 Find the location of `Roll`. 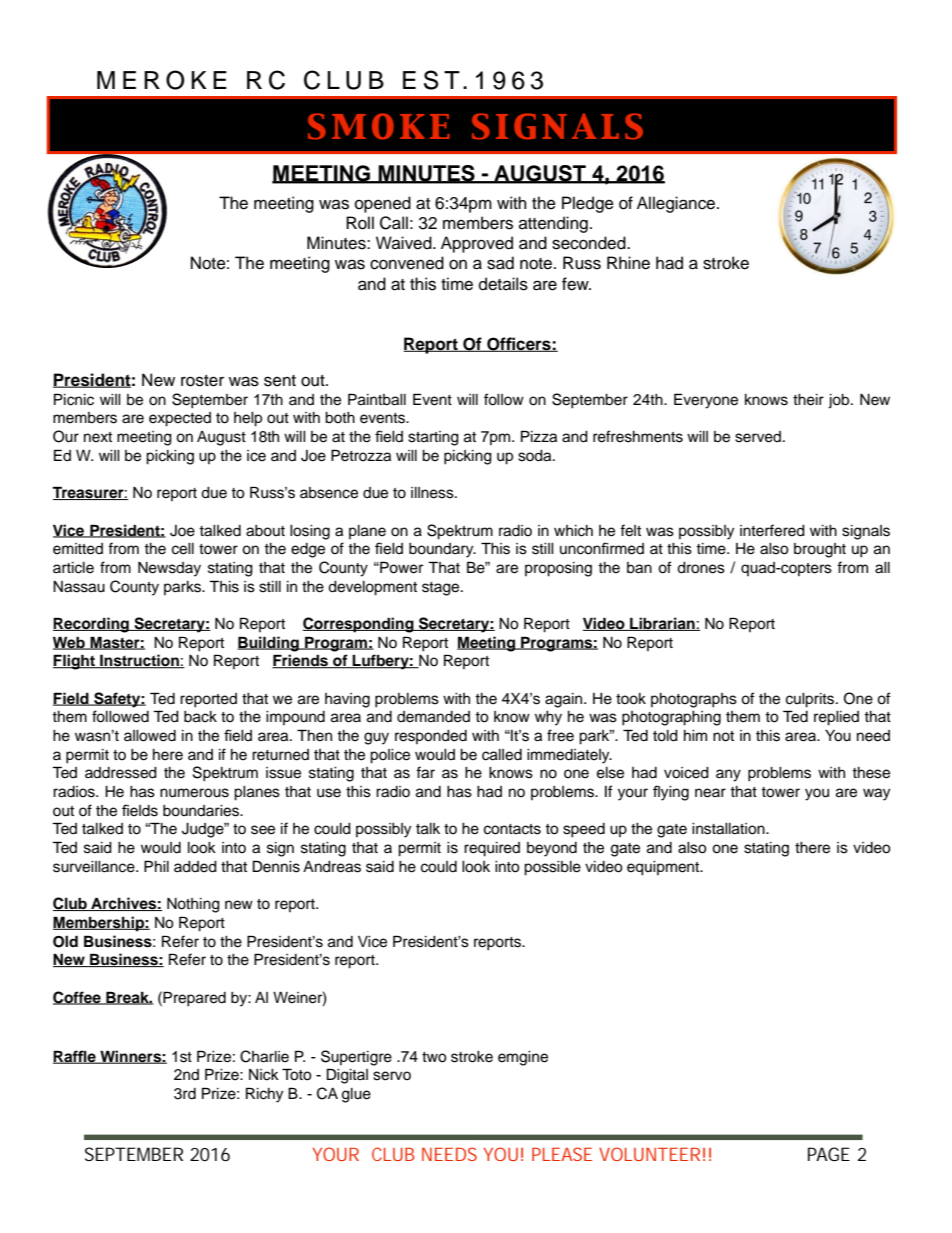

Roll is located at coordinates (360, 223).
